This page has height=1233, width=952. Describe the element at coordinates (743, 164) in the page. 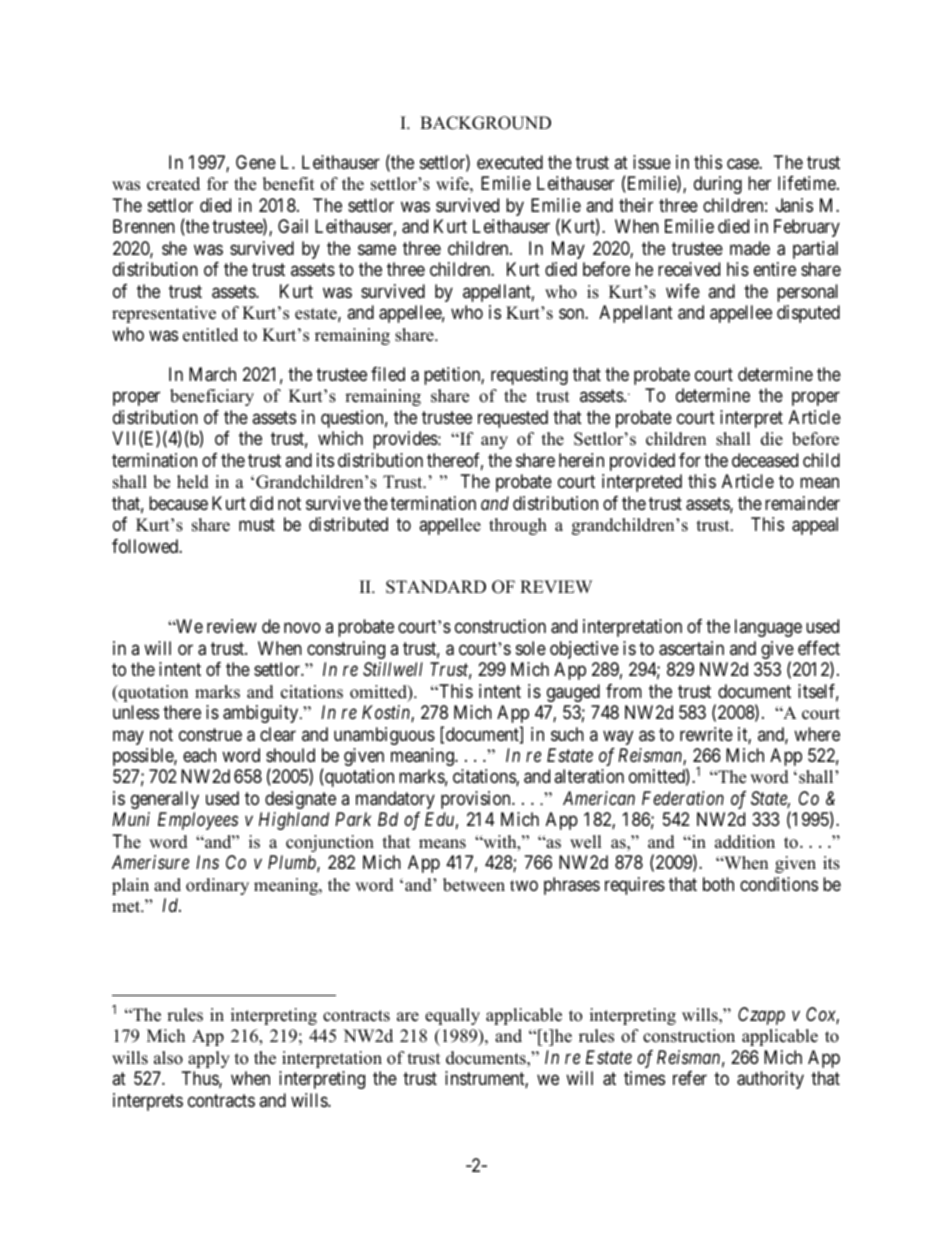

I see `case` at that location.
